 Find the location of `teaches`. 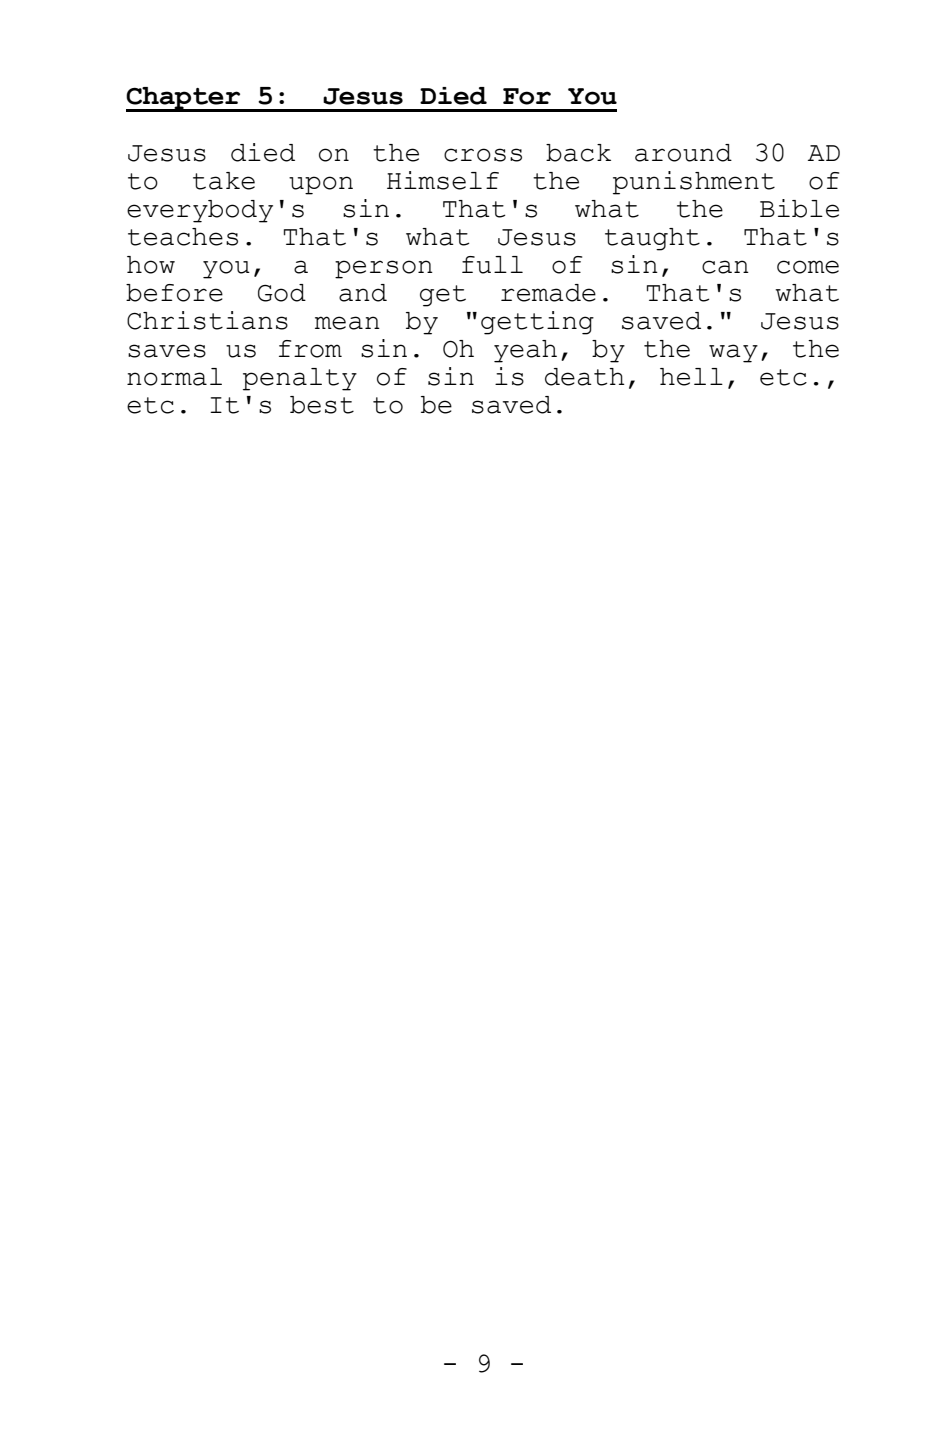

teaches is located at coordinates (183, 237).
